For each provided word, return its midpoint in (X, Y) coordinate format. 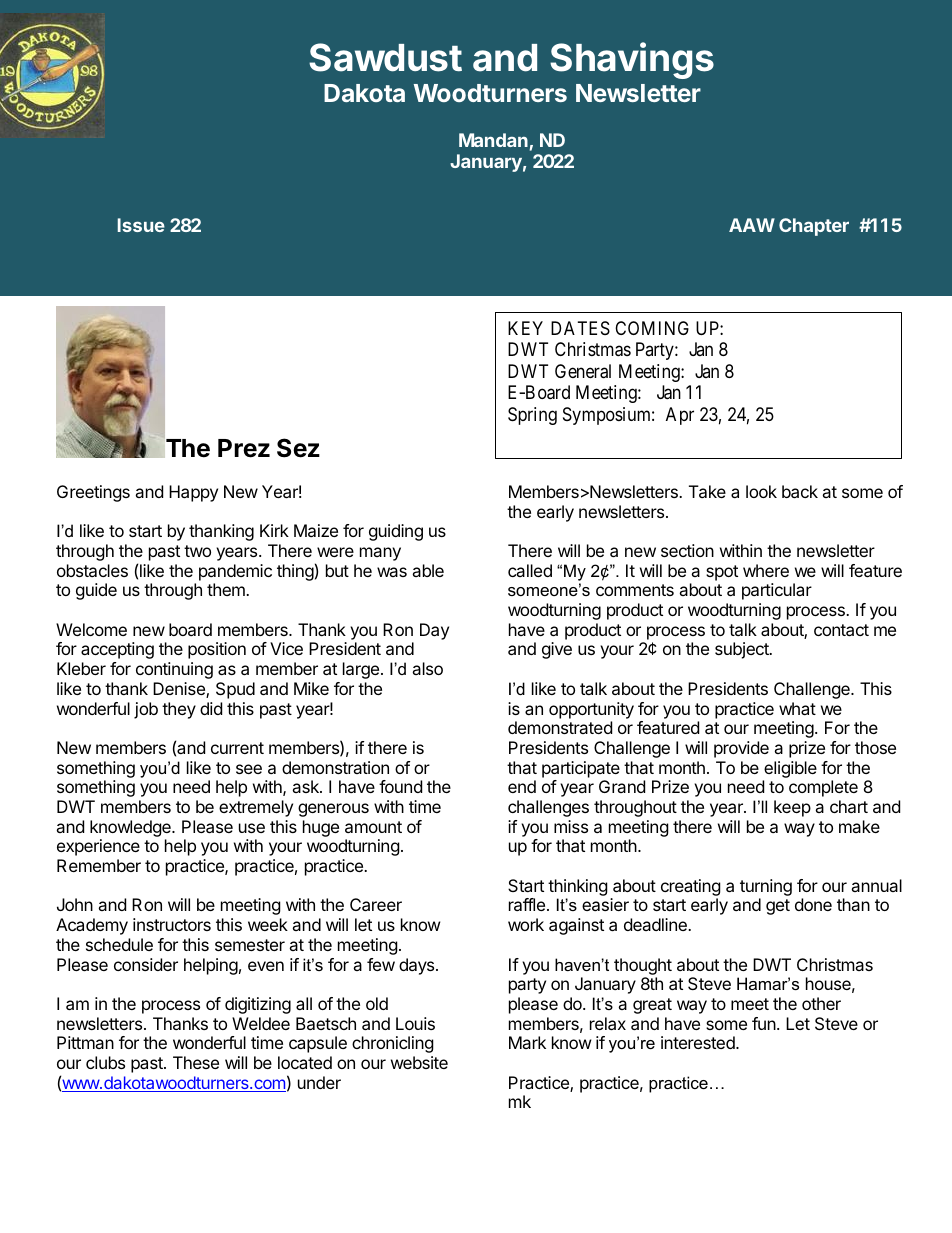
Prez (244, 448)
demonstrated (560, 727)
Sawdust (385, 57)
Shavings (632, 60)
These (196, 1062)
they (179, 710)
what (797, 708)
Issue (141, 225)
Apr (680, 416)
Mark (527, 1042)
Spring (532, 416)
